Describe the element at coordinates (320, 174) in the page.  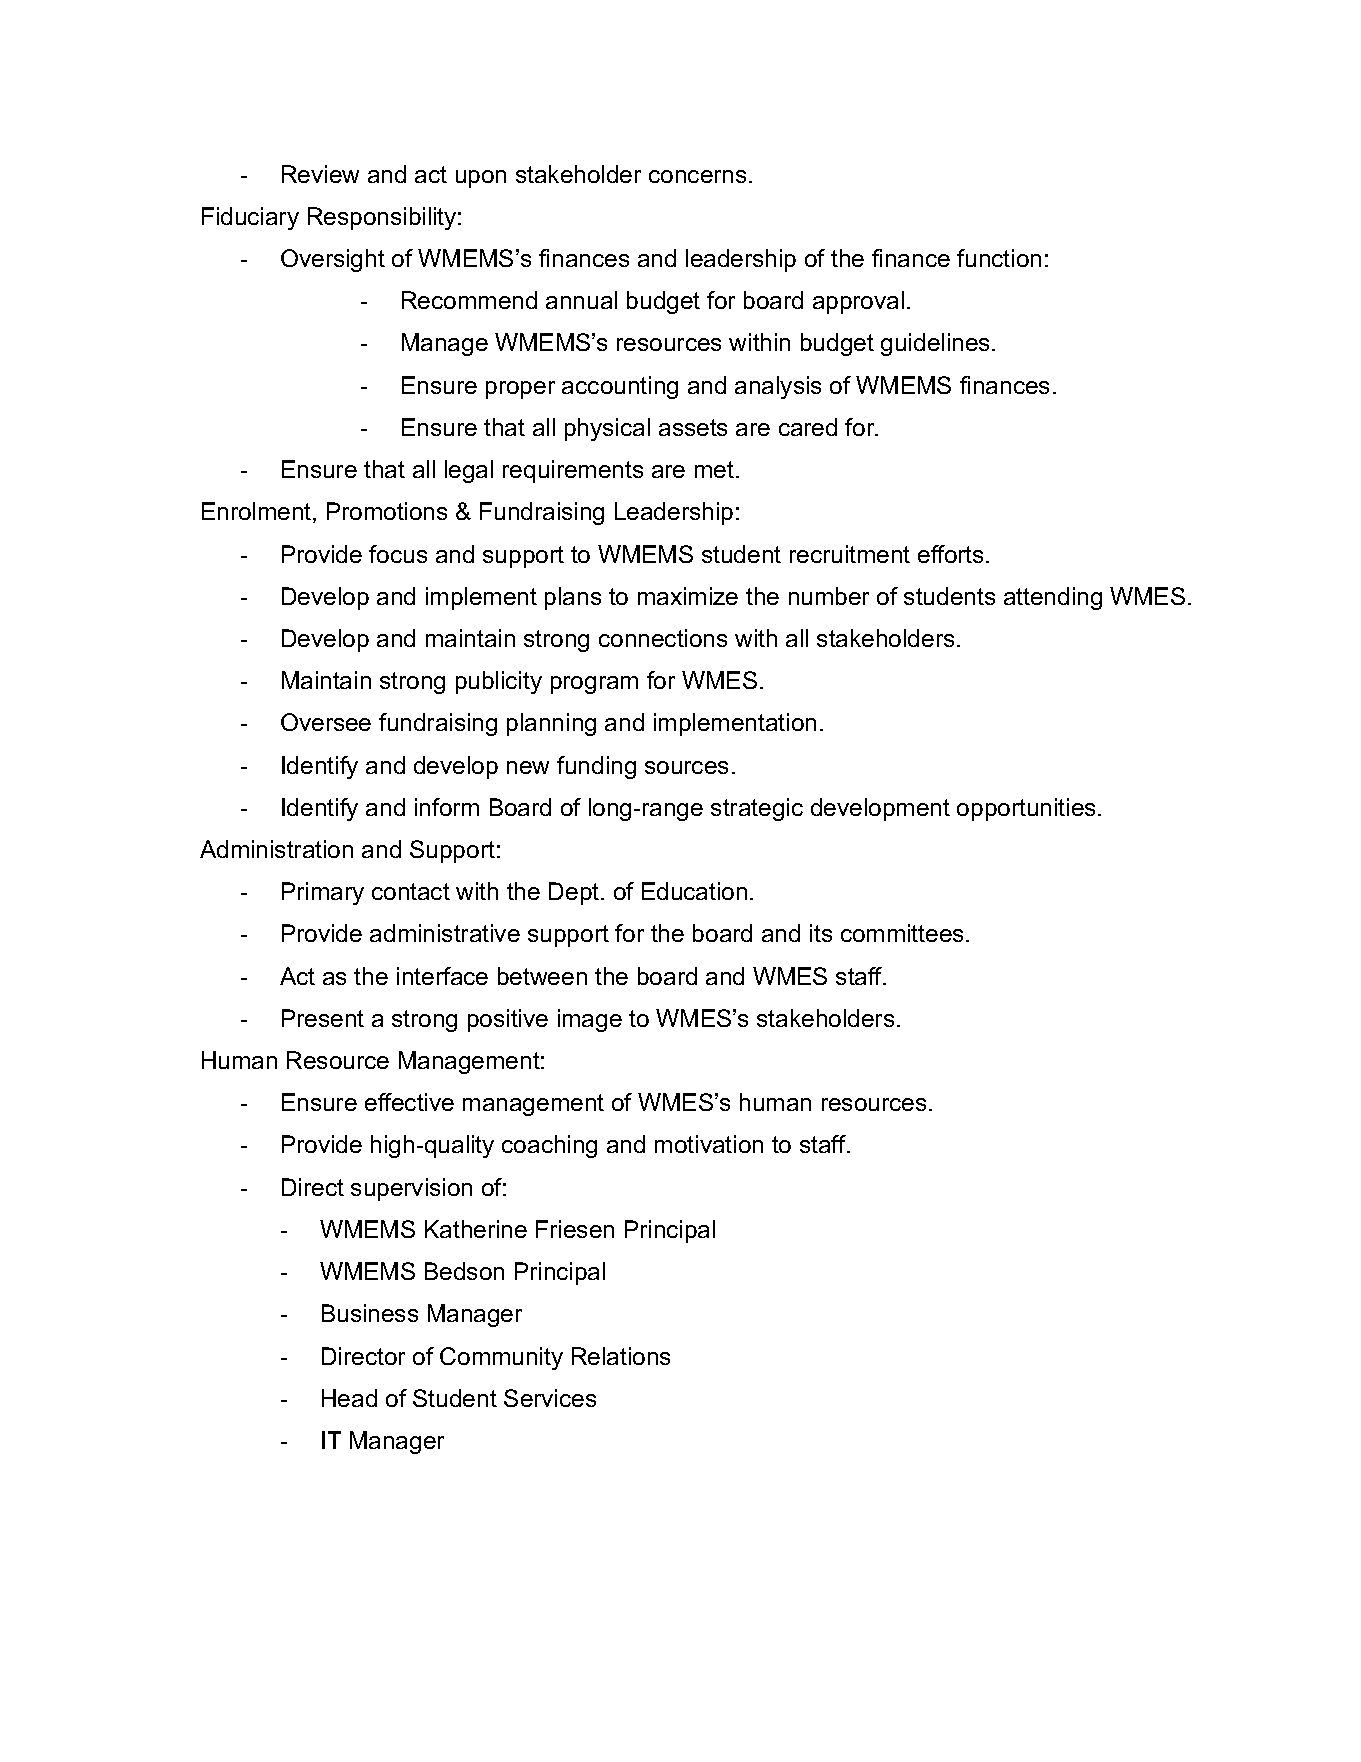
I see `Review` at that location.
